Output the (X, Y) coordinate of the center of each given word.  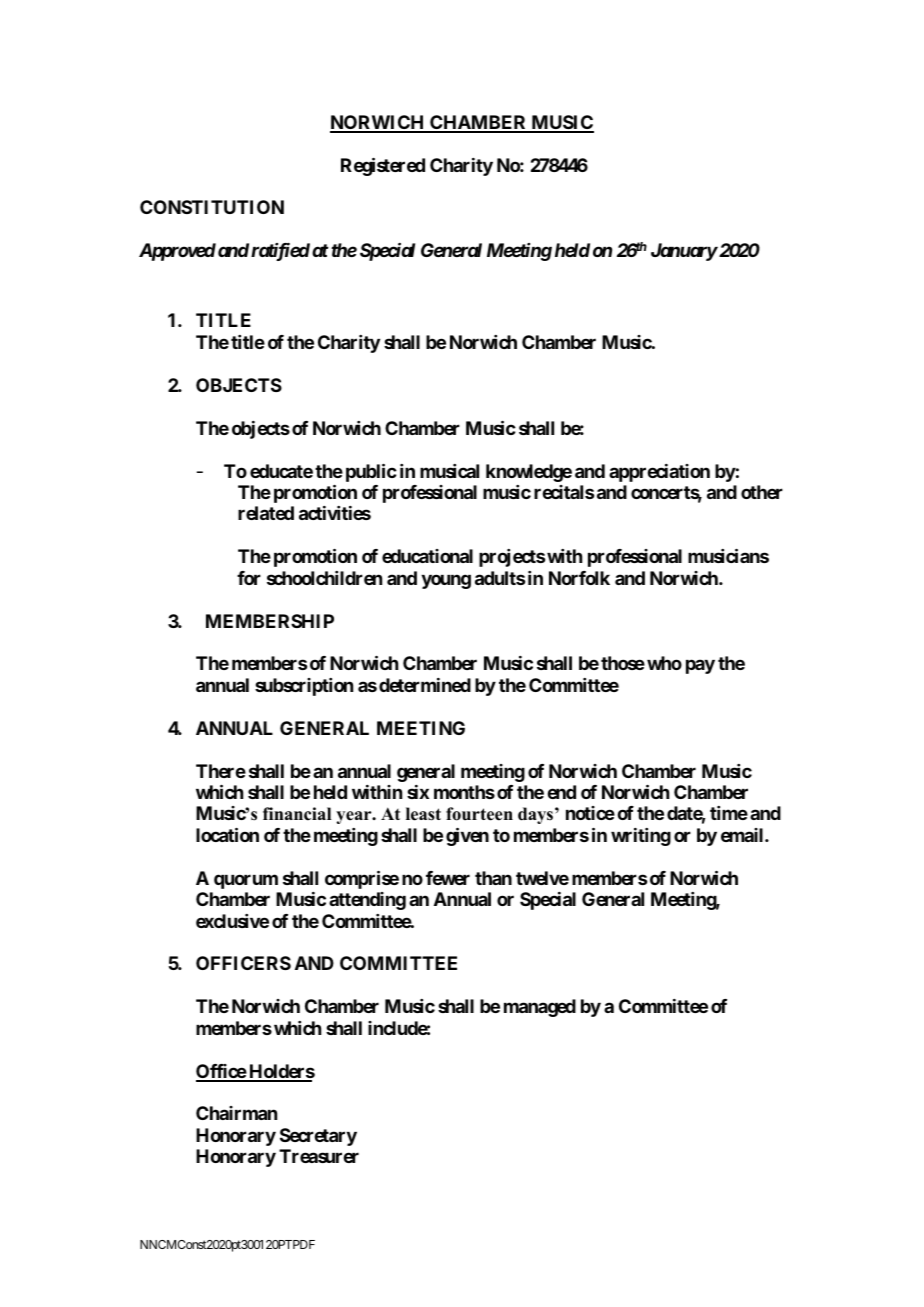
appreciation (659, 473)
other (762, 492)
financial (297, 814)
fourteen (479, 814)
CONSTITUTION (212, 207)
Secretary (318, 1137)
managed (540, 1008)
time (729, 813)
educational (427, 556)
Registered (383, 166)
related (266, 513)
